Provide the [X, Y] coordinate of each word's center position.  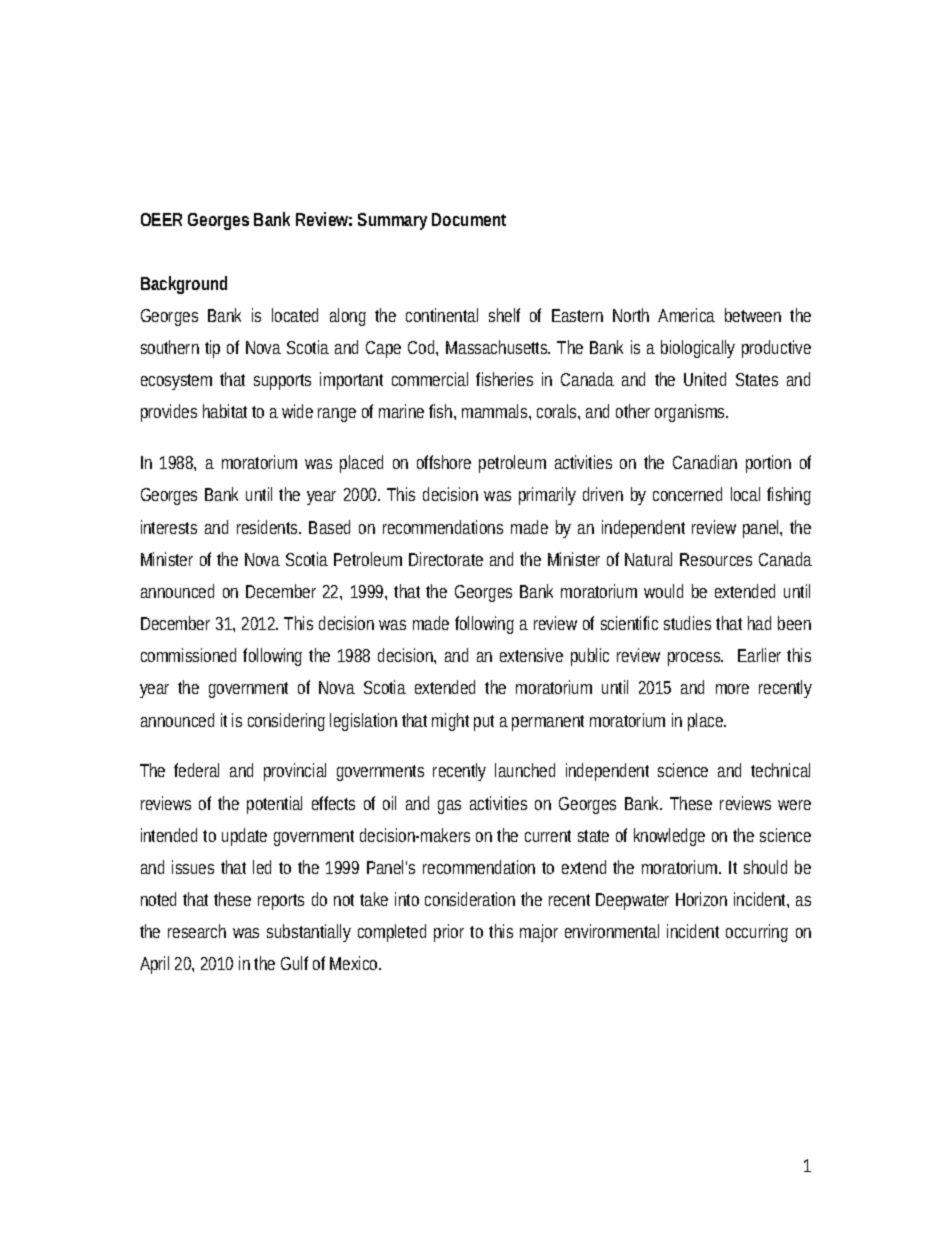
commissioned [188, 655]
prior [449, 933]
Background [184, 285]
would [663, 591]
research [197, 931]
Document [469, 219]
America [686, 315]
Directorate [446, 559]
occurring [757, 933]
